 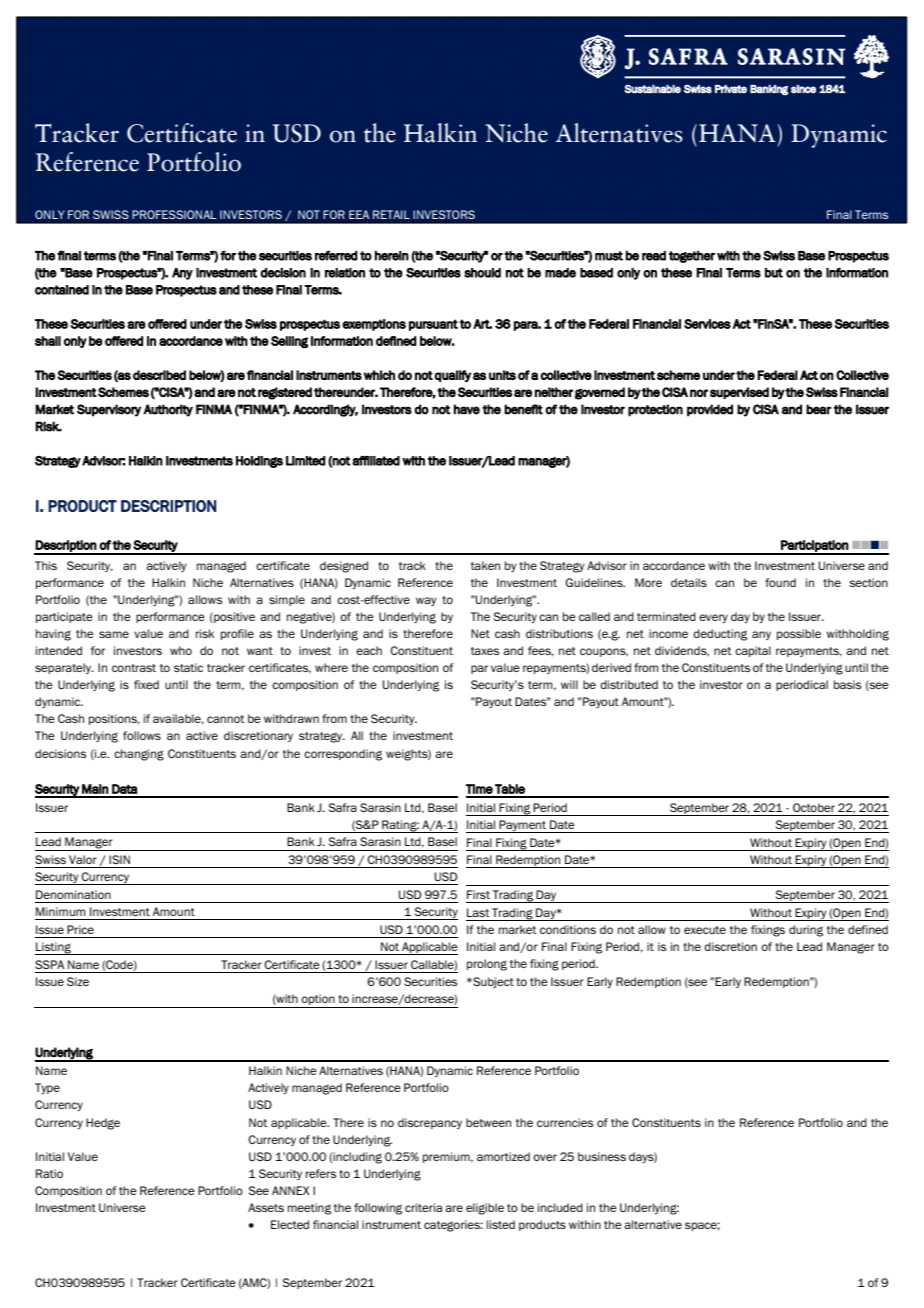 I want to click on eligible, so click(x=485, y=1209).
